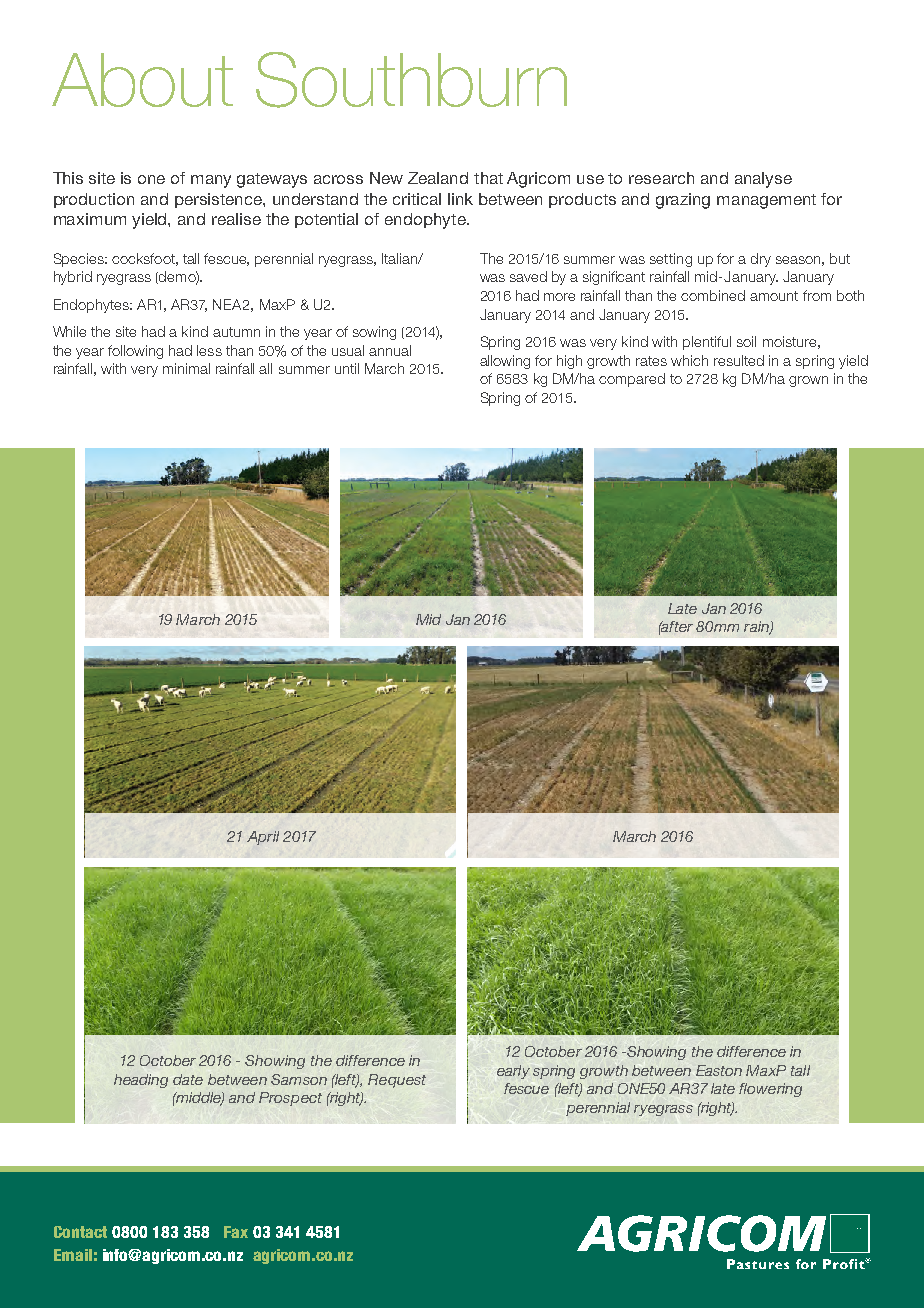 The image size is (924, 1308). Describe the element at coordinates (808, 381) in the image. I see `grown` at that location.
